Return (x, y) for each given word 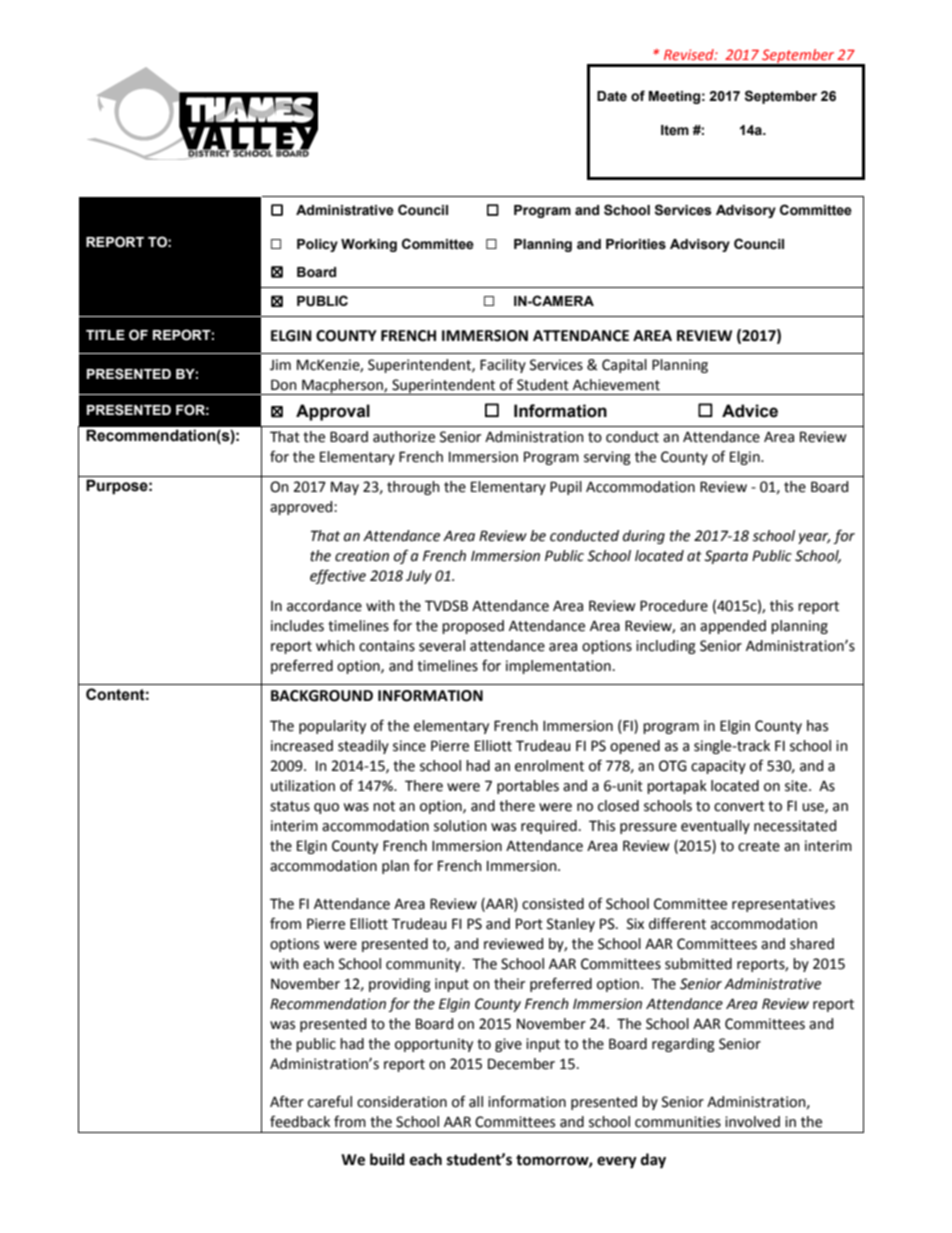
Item (675, 130)
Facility (503, 366)
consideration (402, 1102)
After (287, 1101)
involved (752, 1122)
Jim (280, 365)
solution (460, 826)
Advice (750, 411)
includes (297, 626)
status (290, 806)
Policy (317, 245)
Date (612, 96)
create (759, 846)
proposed (473, 627)
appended (733, 627)
